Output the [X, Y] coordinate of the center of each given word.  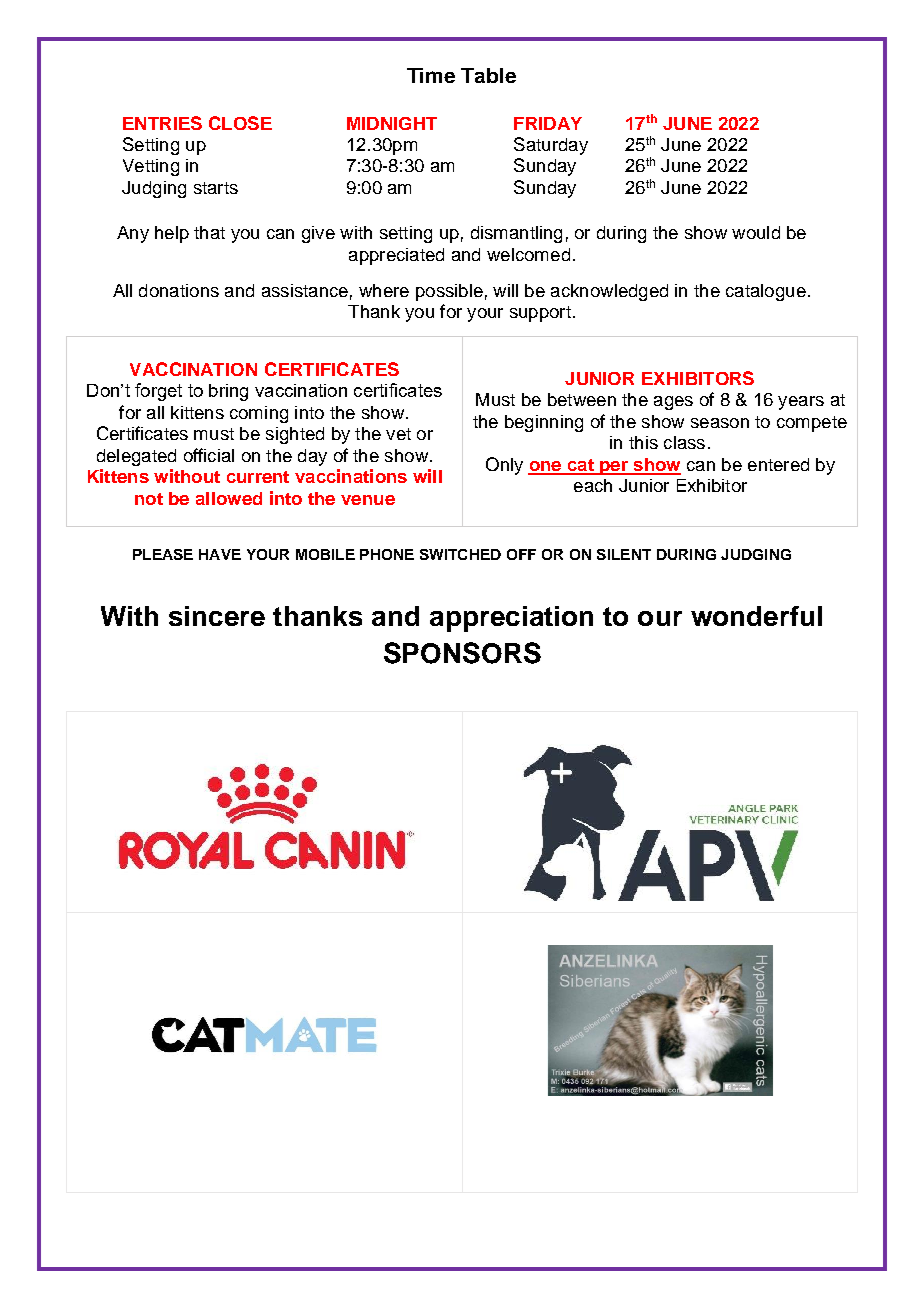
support [540, 314]
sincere [217, 616]
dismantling [516, 234]
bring [228, 392]
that [209, 232]
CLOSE [240, 123]
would [756, 232]
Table [488, 75]
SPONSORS [462, 653]
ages [673, 403]
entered [778, 464]
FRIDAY [548, 123]
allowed [229, 498]
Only [504, 466]
